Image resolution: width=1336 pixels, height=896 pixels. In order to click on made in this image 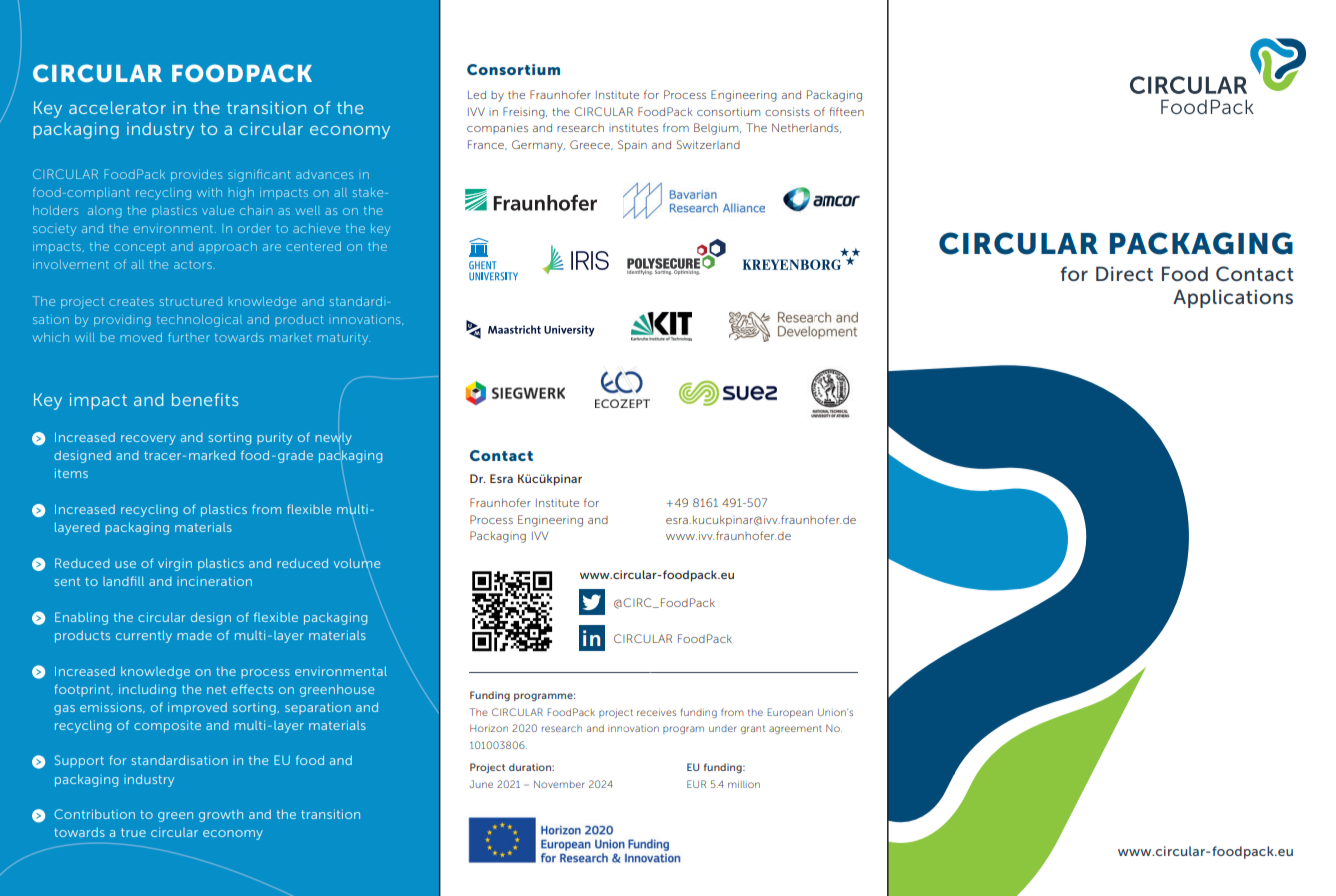, I will do `click(194, 635)`.
